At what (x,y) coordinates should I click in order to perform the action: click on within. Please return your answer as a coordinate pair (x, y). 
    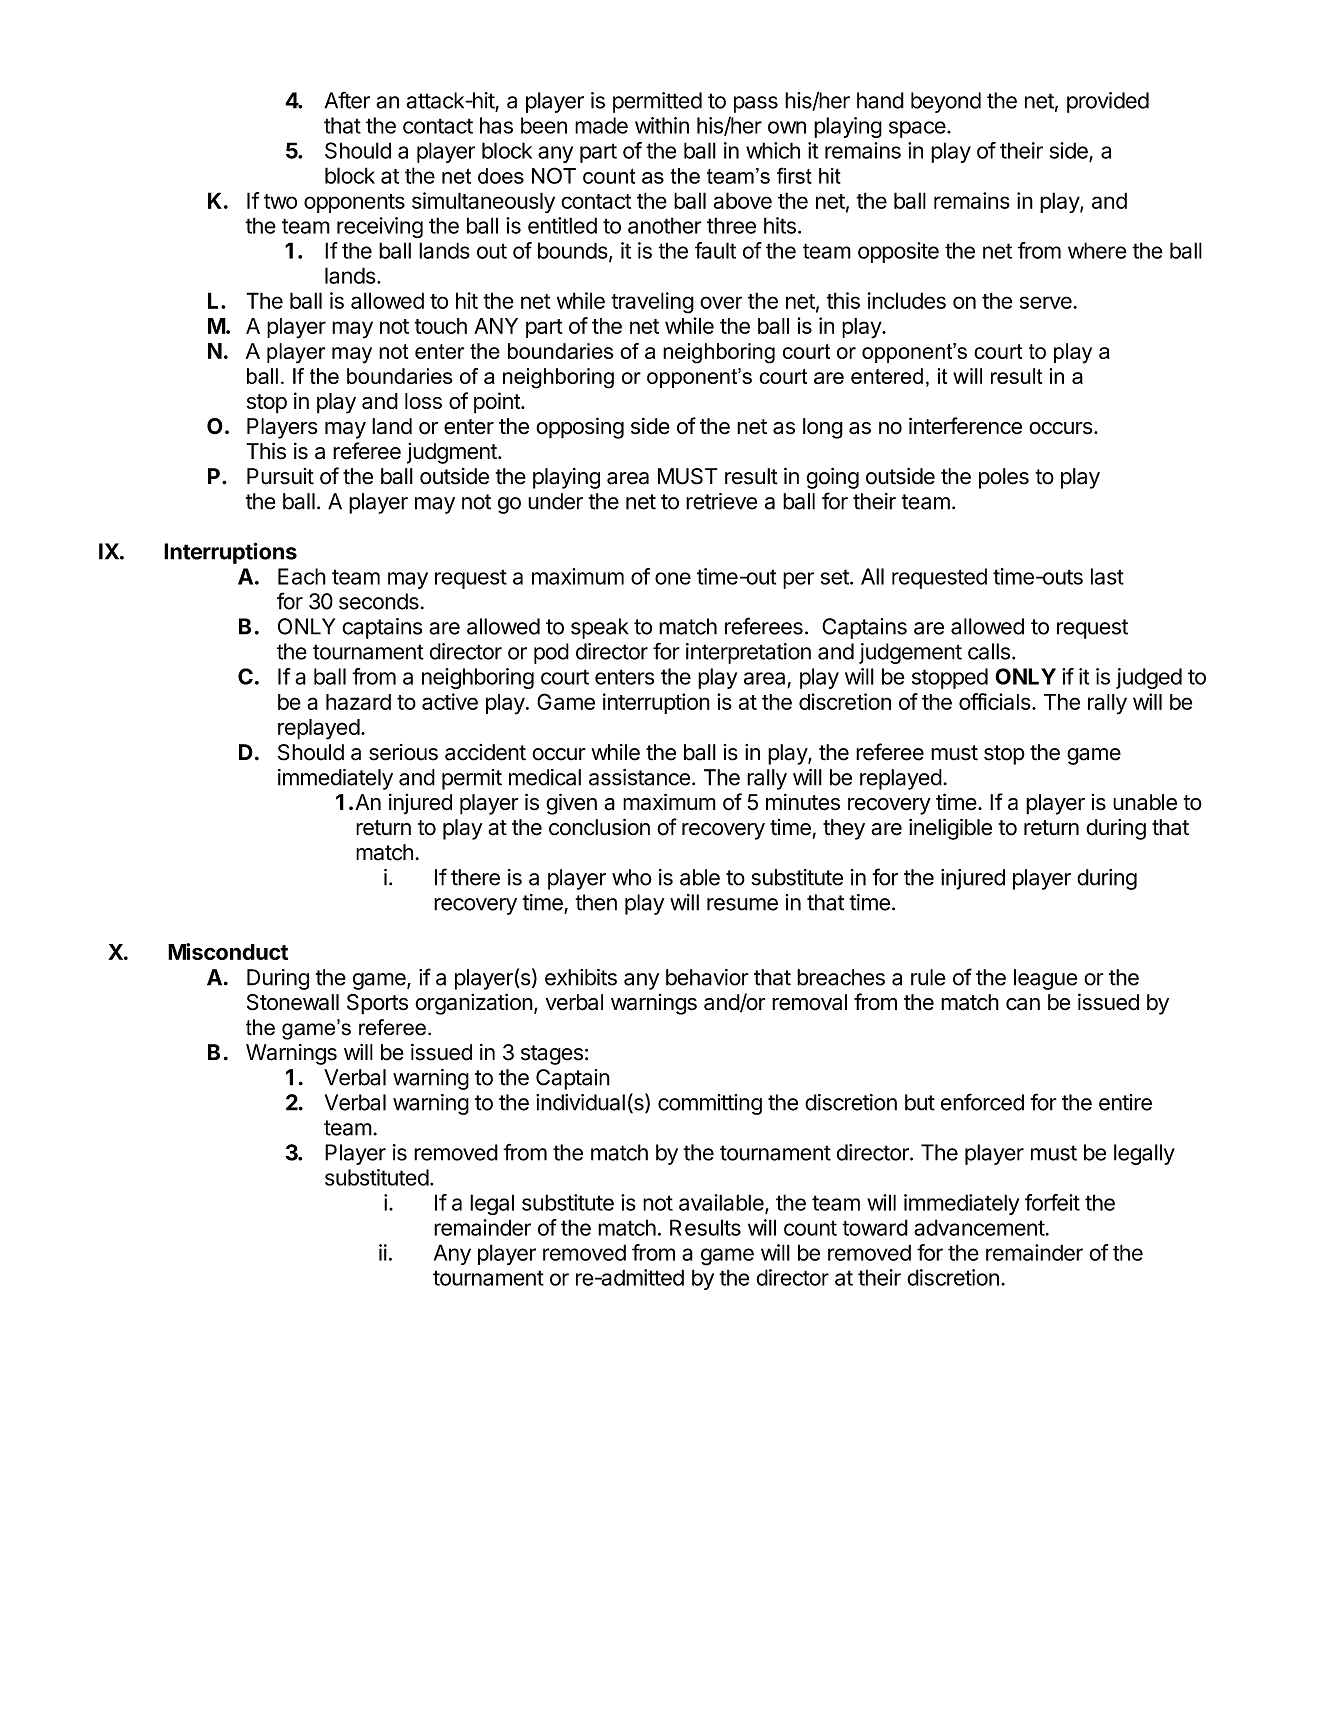
    Looking at the image, I should click on (662, 125).
